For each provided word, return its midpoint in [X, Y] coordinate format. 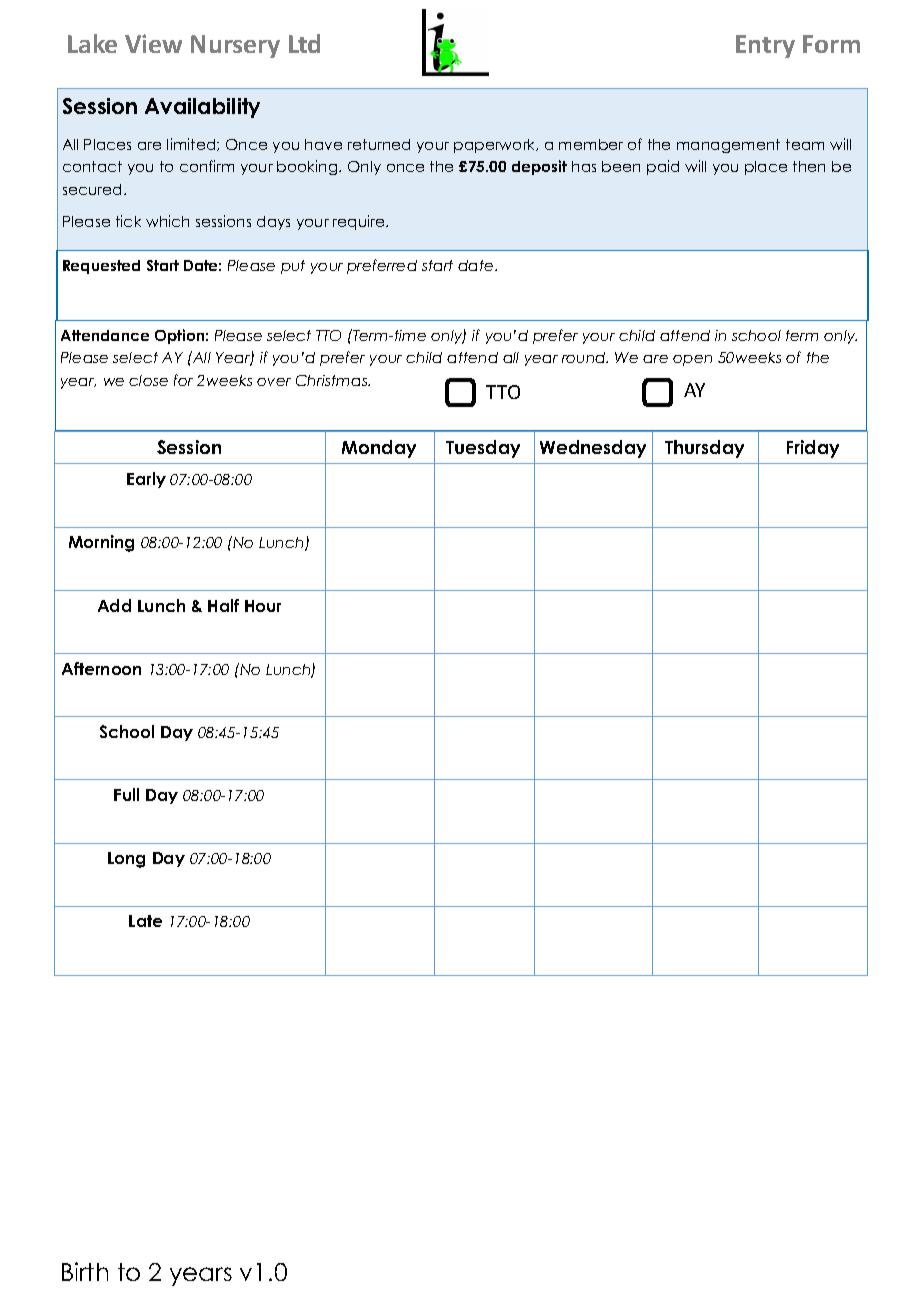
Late [145, 921]
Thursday [704, 449]
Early [146, 480]
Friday [813, 449]
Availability [202, 108]
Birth [85, 1271]
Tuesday [483, 449]
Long [126, 860]
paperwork [496, 146]
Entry [765, 46]
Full [126, 794]
